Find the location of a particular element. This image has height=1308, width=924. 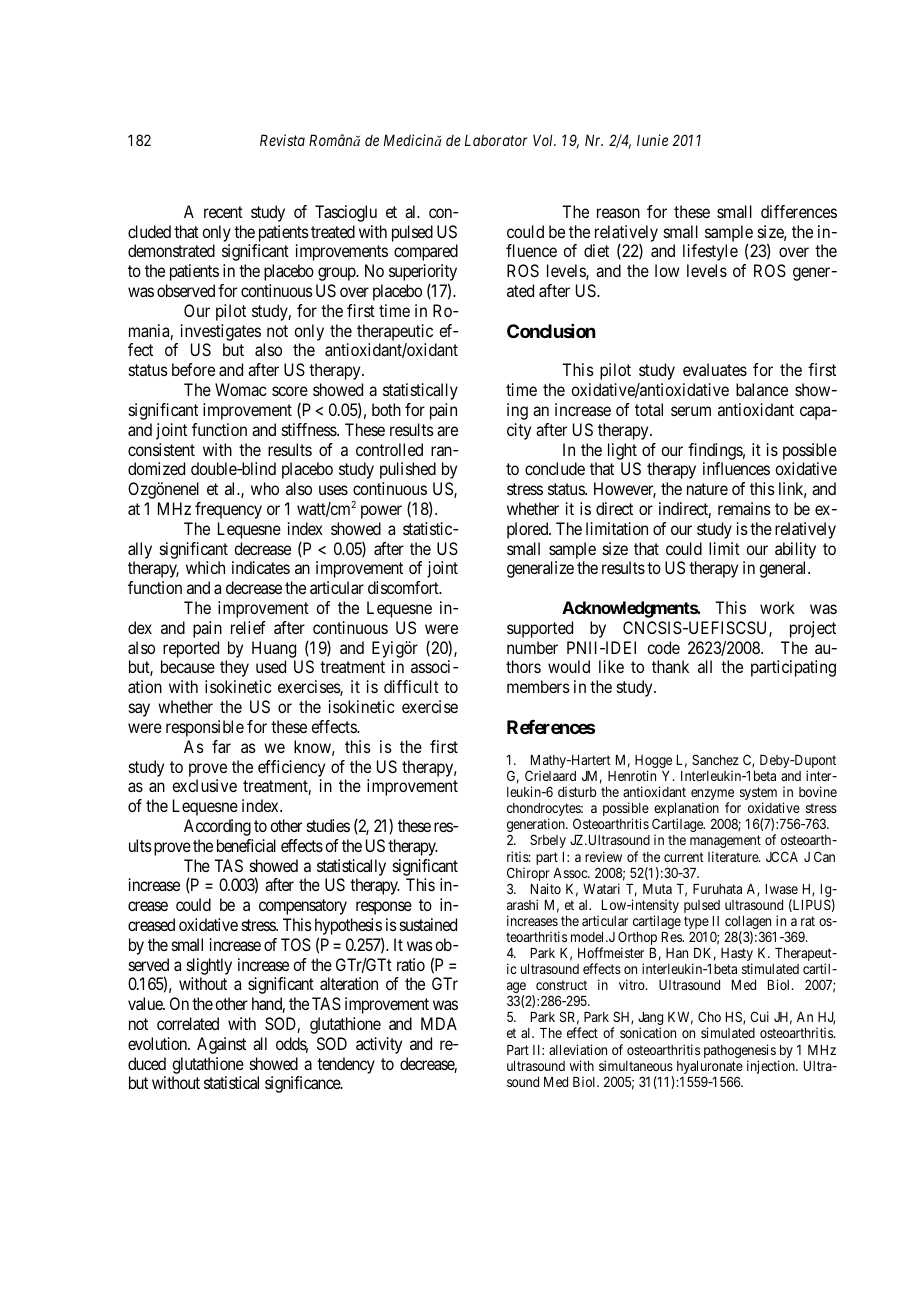

pathogenesis is located at coordinates (740, 1052).
